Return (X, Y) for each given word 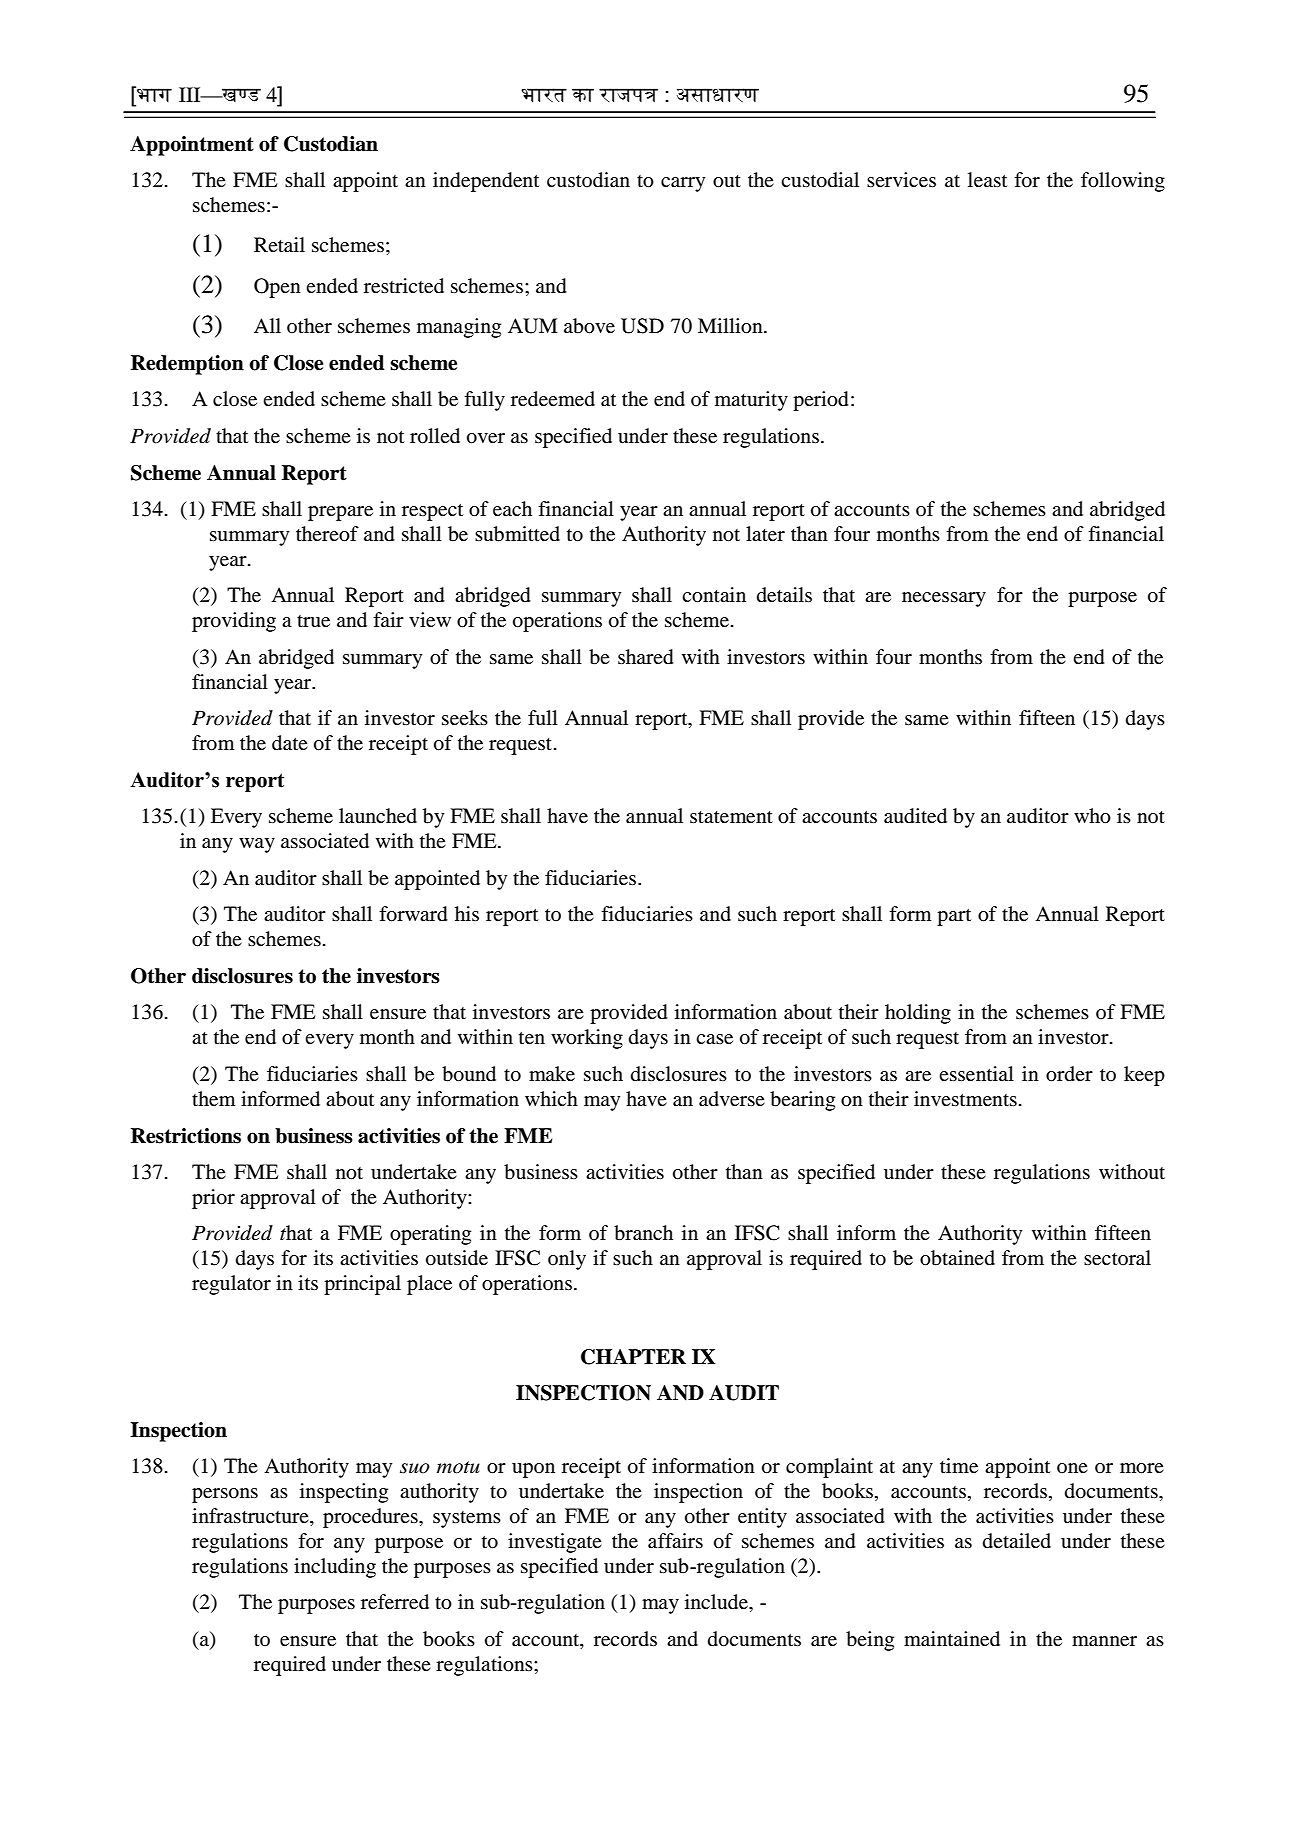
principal (362, 1285)
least (987, 180)
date (290, 743)
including (335, 1568)
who (1092, 816)
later (765, 534)
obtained (957, 1258)
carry (683, 184)
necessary (944, 599)
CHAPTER (633, 1357)
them (213, 1099)
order (1069, 1074)
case (714, 1039)
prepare (340, 513)
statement (731, 817)
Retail (279, 244)
